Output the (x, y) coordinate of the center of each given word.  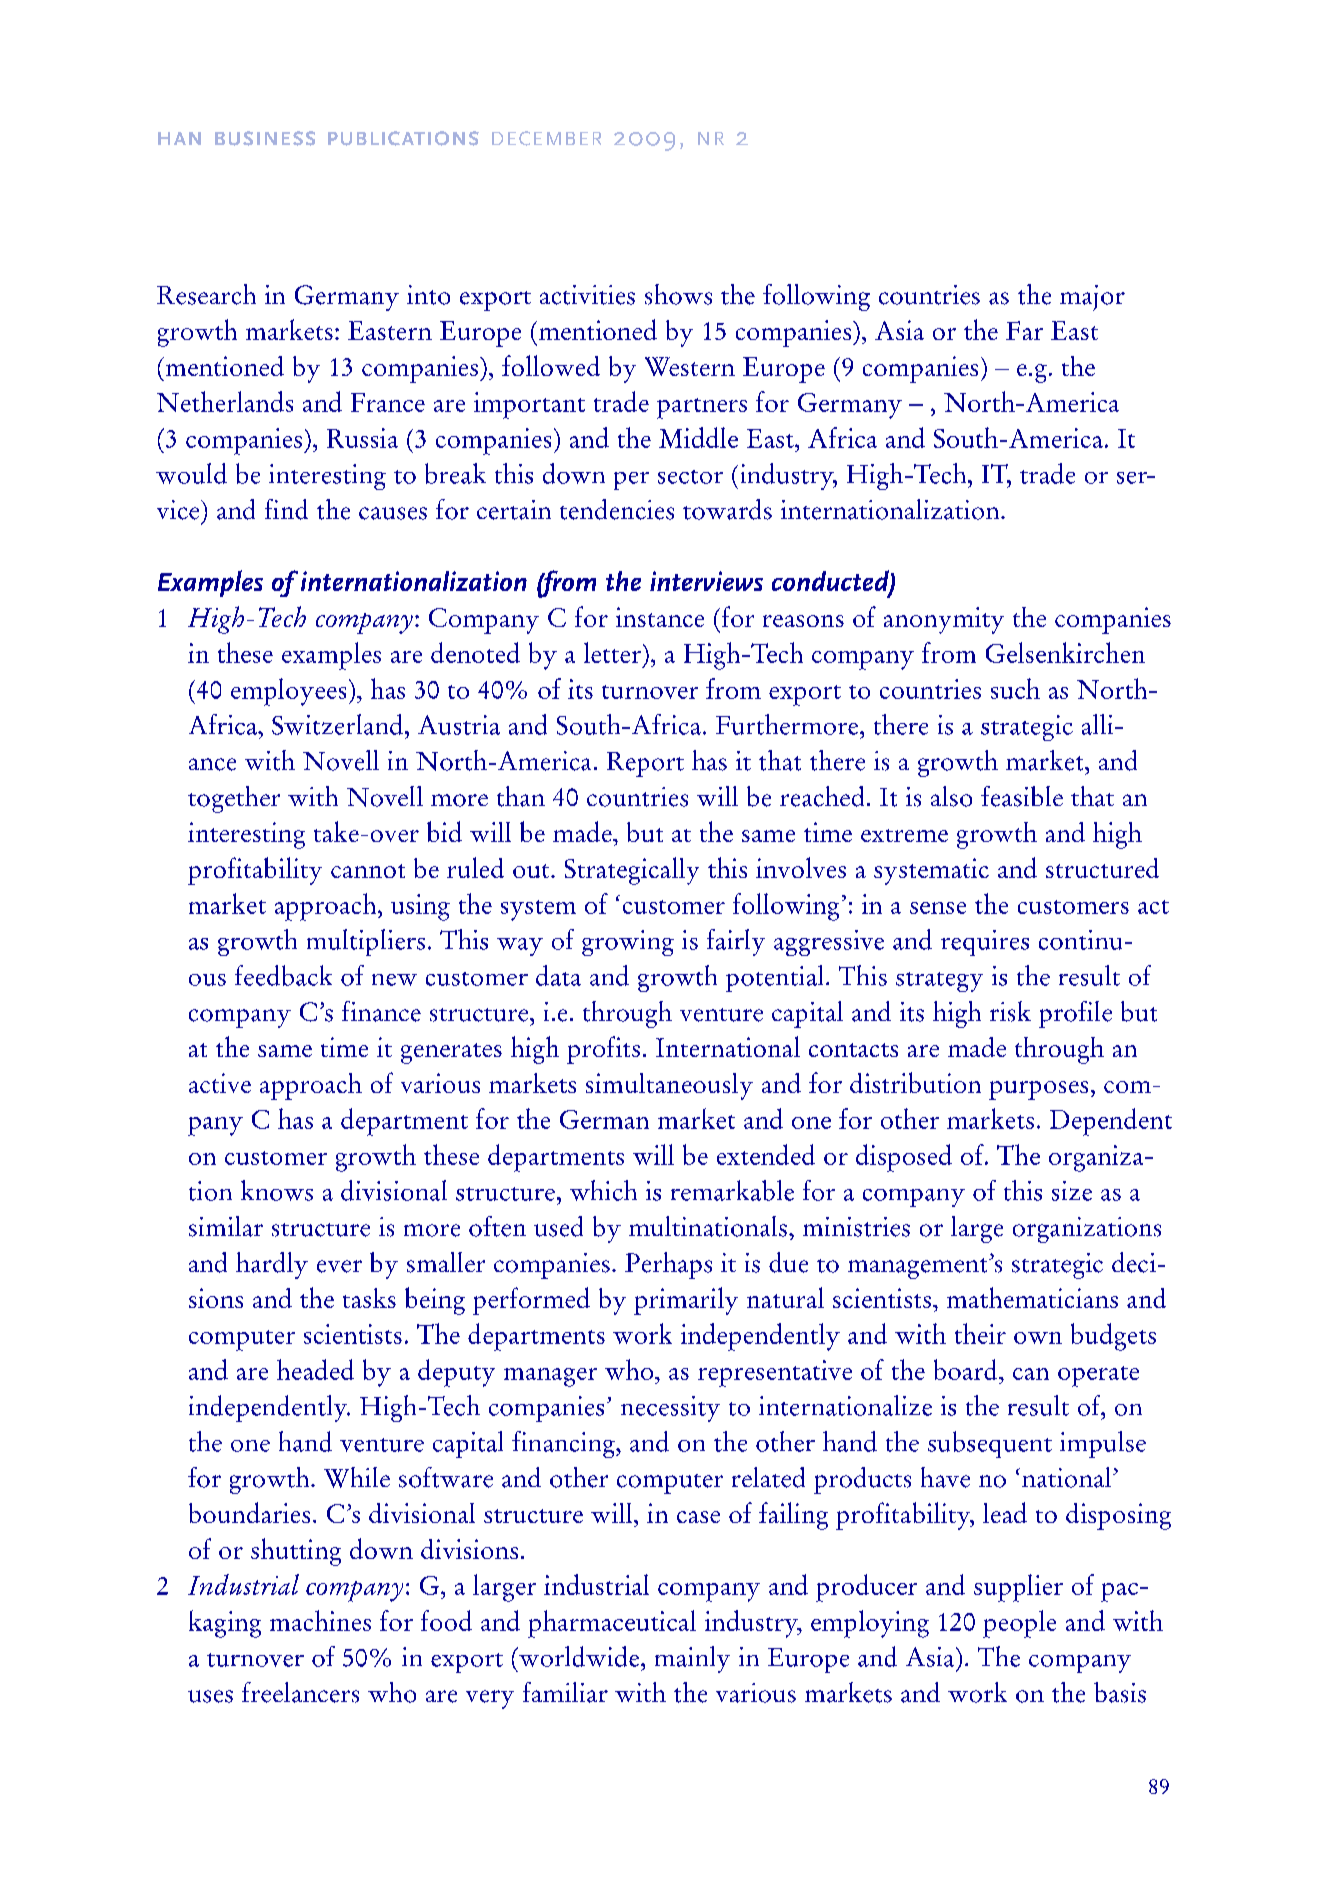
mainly (692, 1659)
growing (628, 943)
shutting (296, 1552)
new (394, 980)
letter (612, 652)
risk (1010, 1011)
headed (315, 1369)
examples (331, 656)
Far (1024, 330)
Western (690, 366)
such (1015, 688)
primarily (686, 1301)
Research (206, 294)
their (980, 1333)
